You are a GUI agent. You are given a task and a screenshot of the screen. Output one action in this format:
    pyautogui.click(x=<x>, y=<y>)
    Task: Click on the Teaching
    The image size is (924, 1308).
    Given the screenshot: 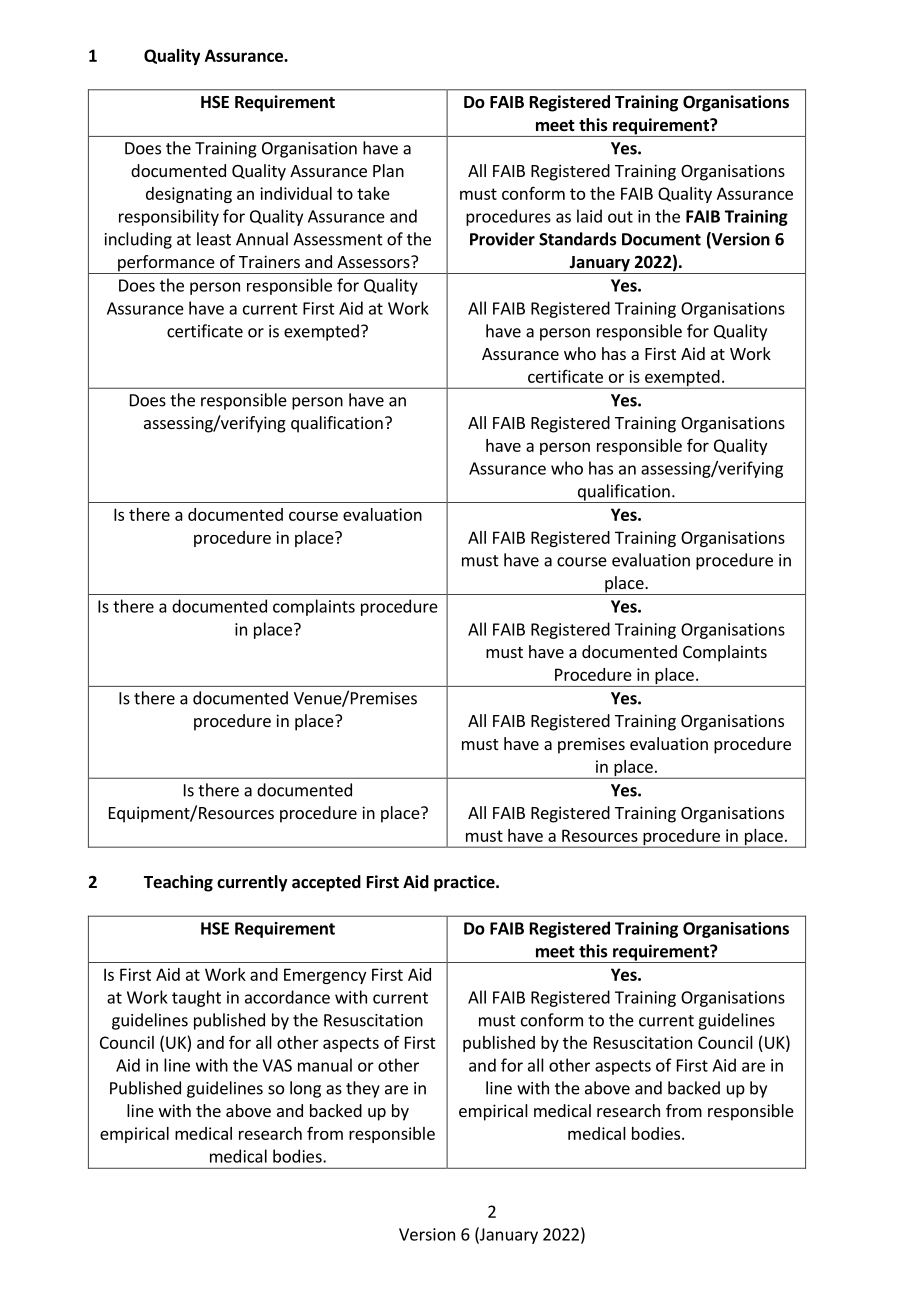 What is the action you would take?
    pyautogui.click(x=178, y=883)
